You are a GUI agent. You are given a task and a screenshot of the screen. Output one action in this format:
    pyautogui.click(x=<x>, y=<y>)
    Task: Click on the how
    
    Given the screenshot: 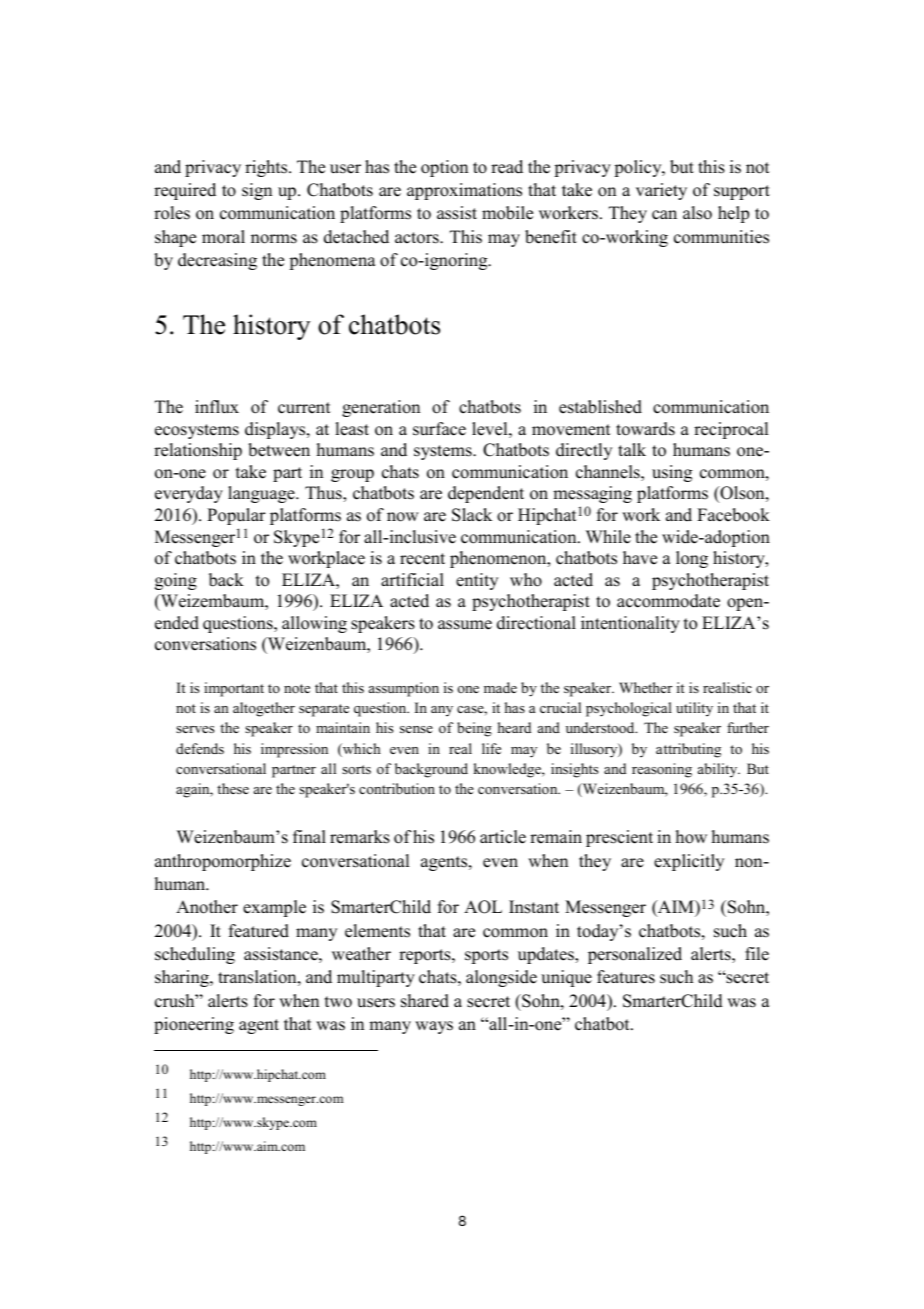 What is the action you would take?
    pyautogui.click(x=691, y=837)
